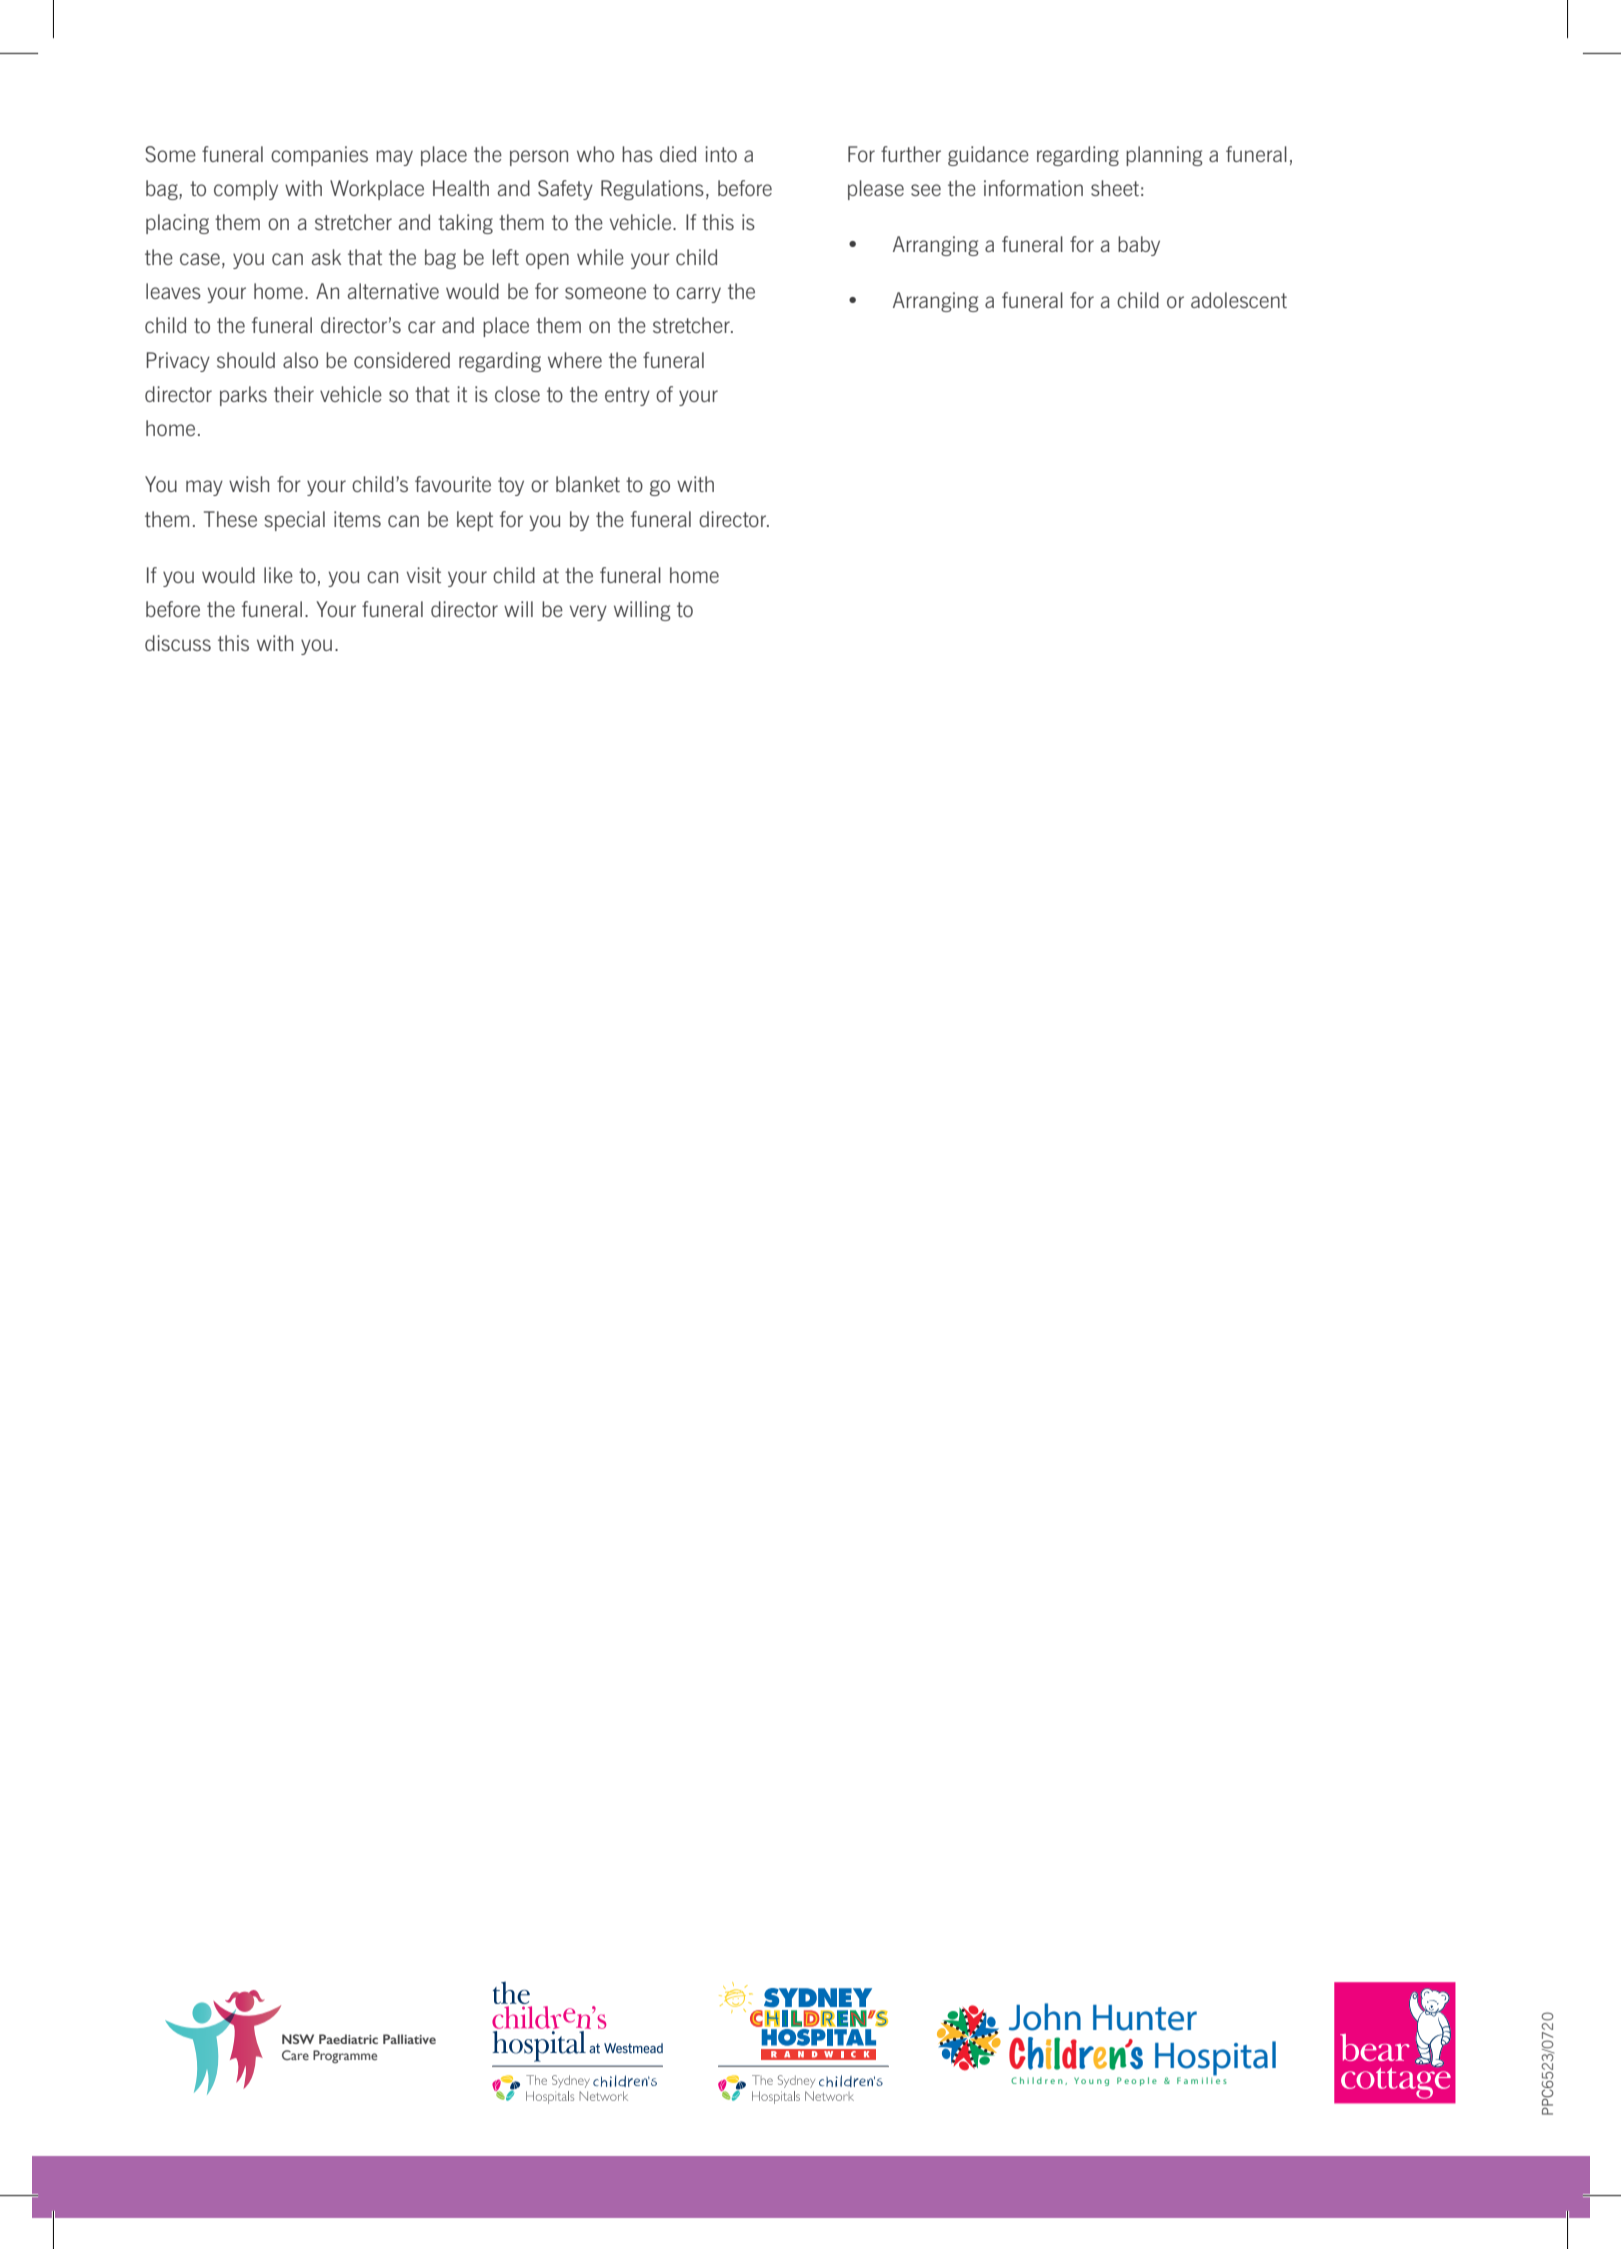 This screenshot has width=1621, height=2249. Describe the element at coordinates (1145, 2018) in the screenshot. I see `Hunter` at that location.
